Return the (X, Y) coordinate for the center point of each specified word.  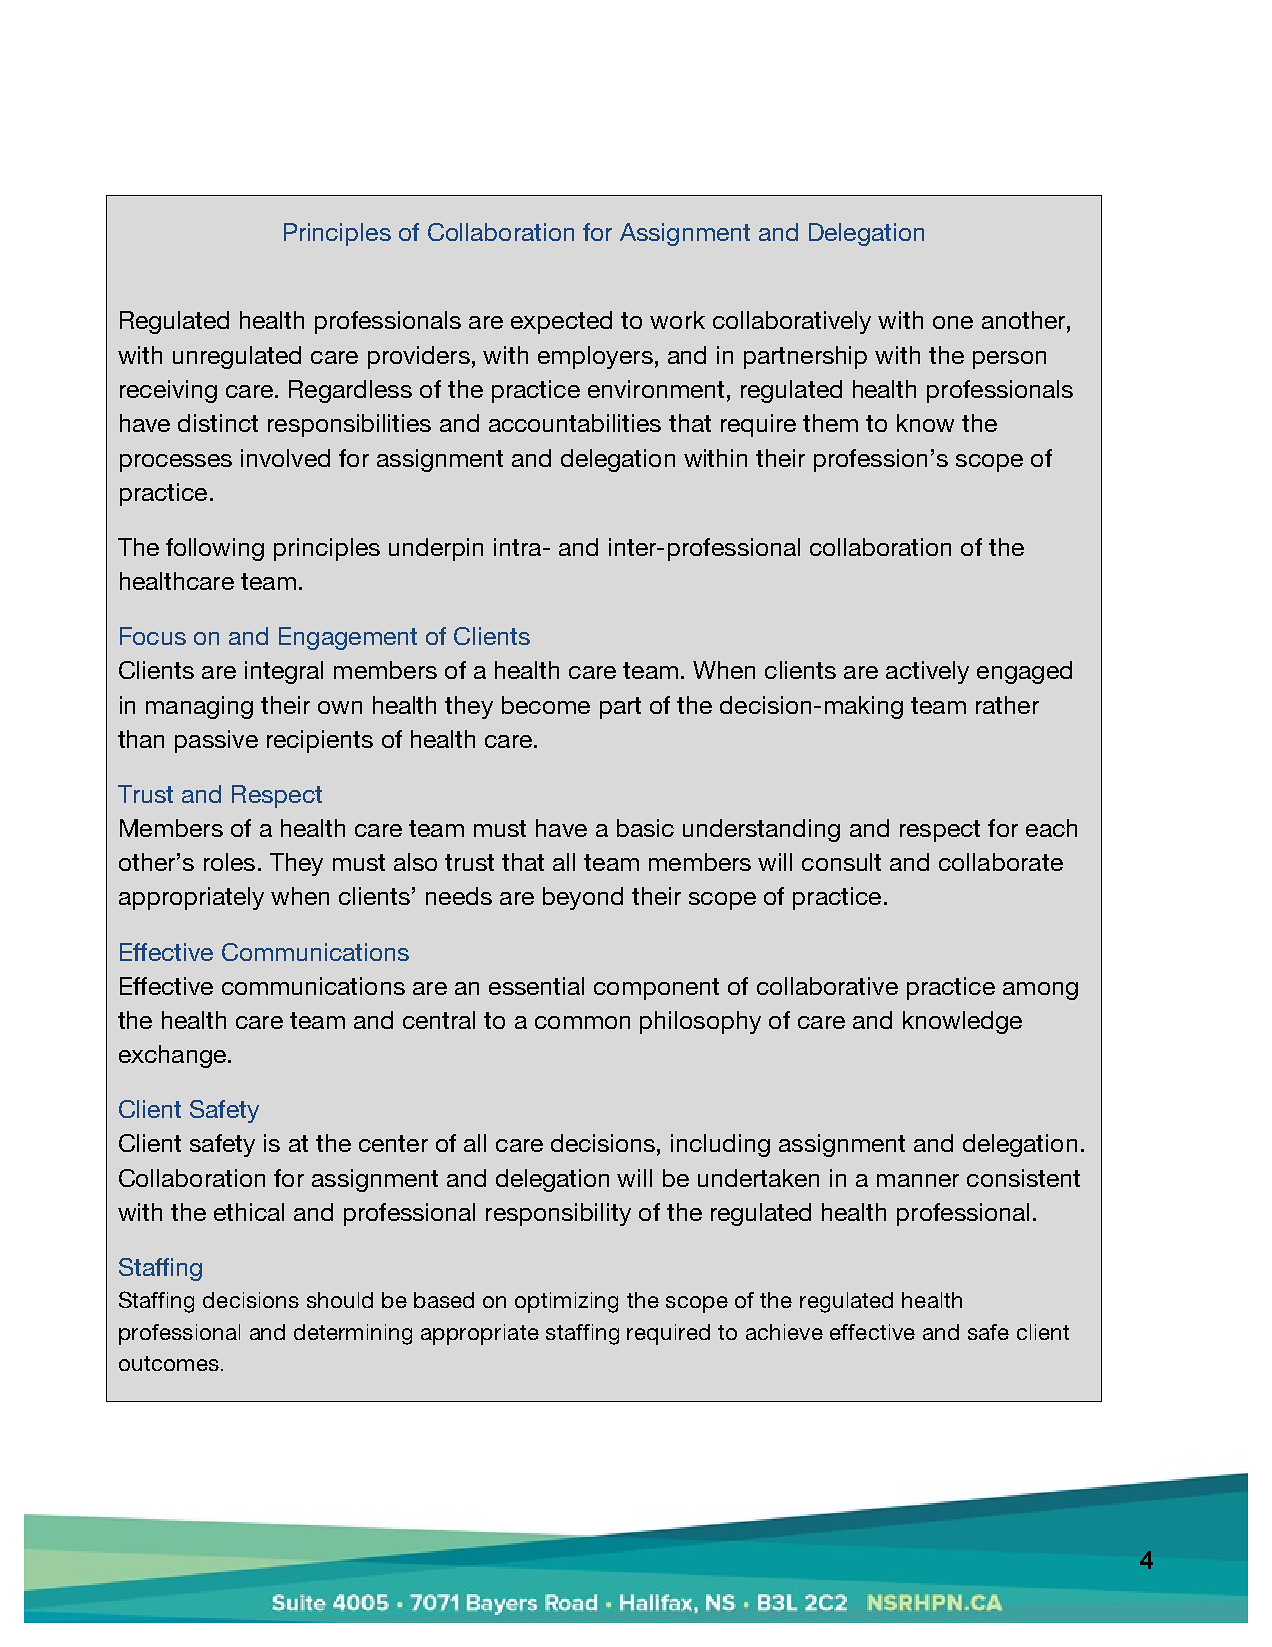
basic (645, 828)
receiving (168, 391)
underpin (436, 549)
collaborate (1001, 862)
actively (927, 672)
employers (595, 357)
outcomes (169, 1363)
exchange (172, 1056)
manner (918, 1180)
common (582, 1022)
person (1009, 360)
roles (229, 862)
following (215, 549)
